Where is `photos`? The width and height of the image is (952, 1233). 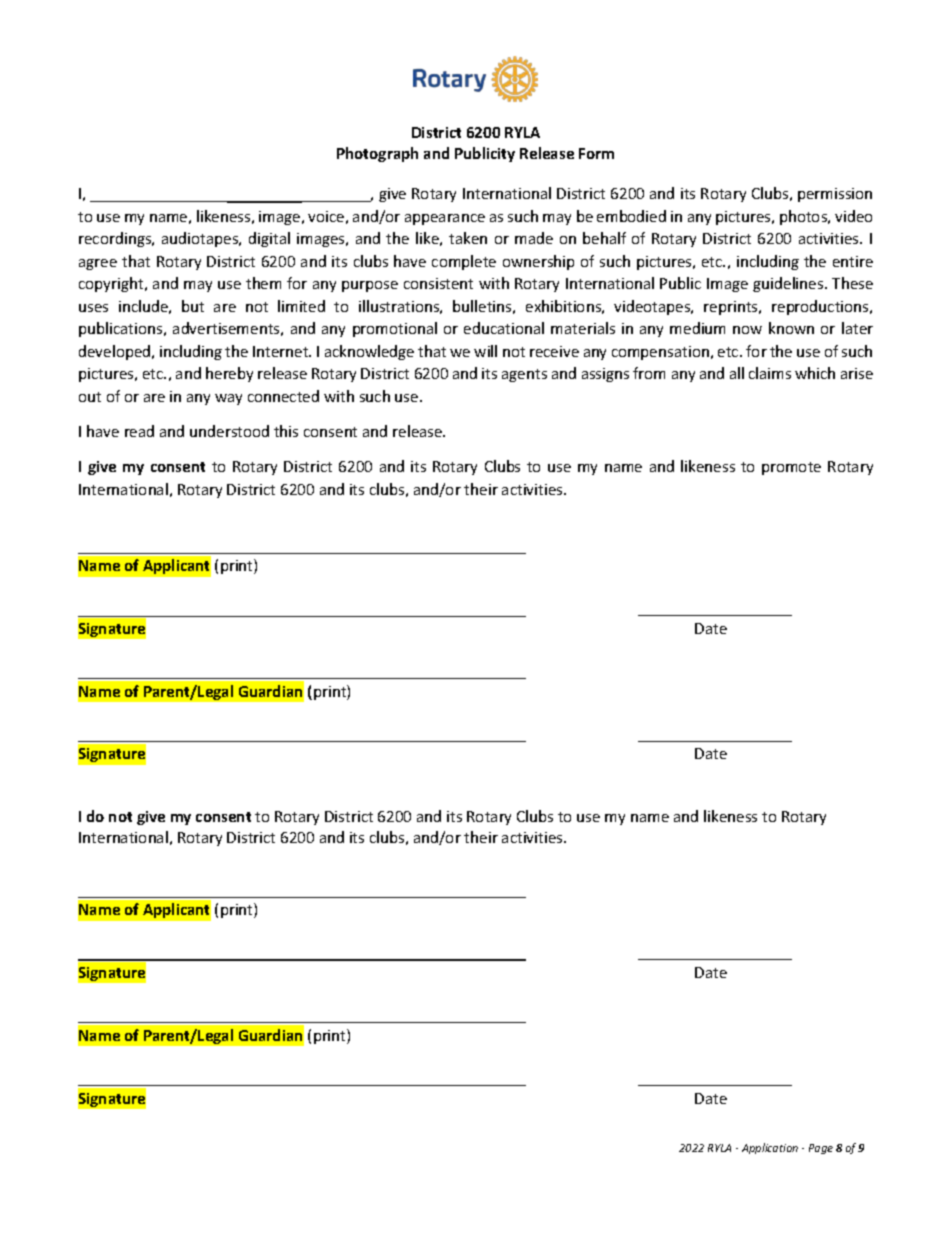
photos is located at coordinates (805, 217).
